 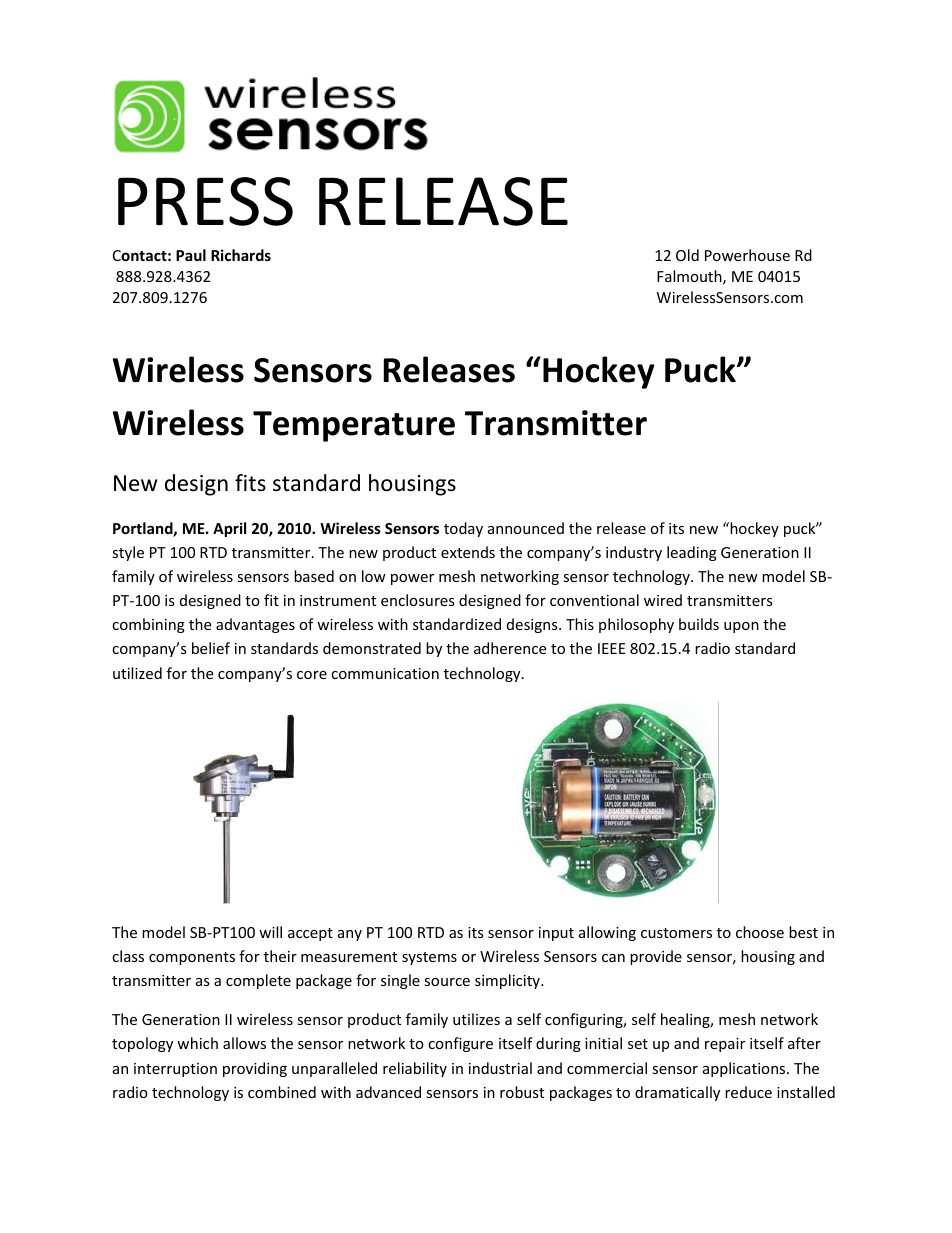 What do you see at coordinates (463, 529) in the screenshot?
I see `today` at bounding box center [463, 529].
